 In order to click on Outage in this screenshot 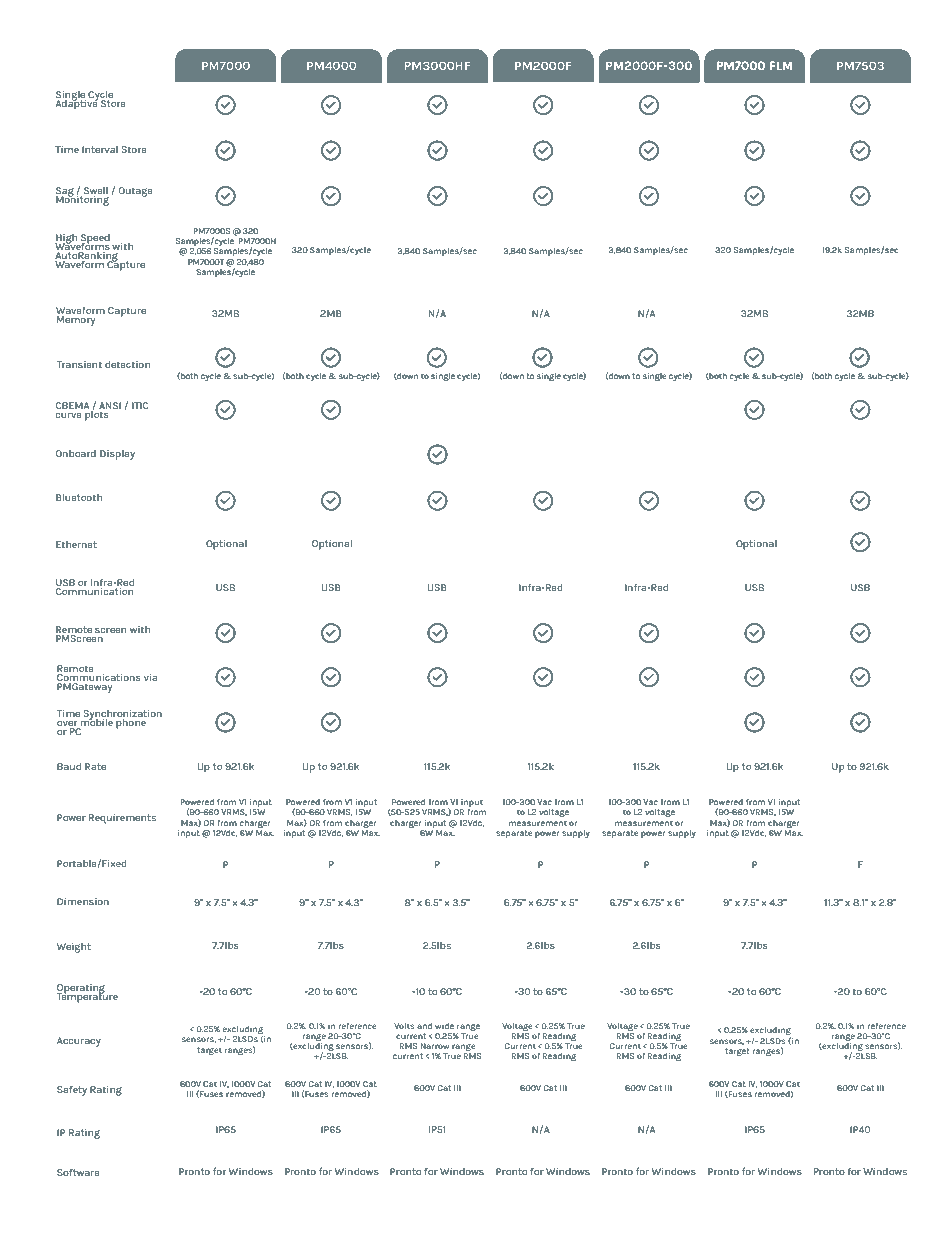, I will do `click(135, 192)`.
